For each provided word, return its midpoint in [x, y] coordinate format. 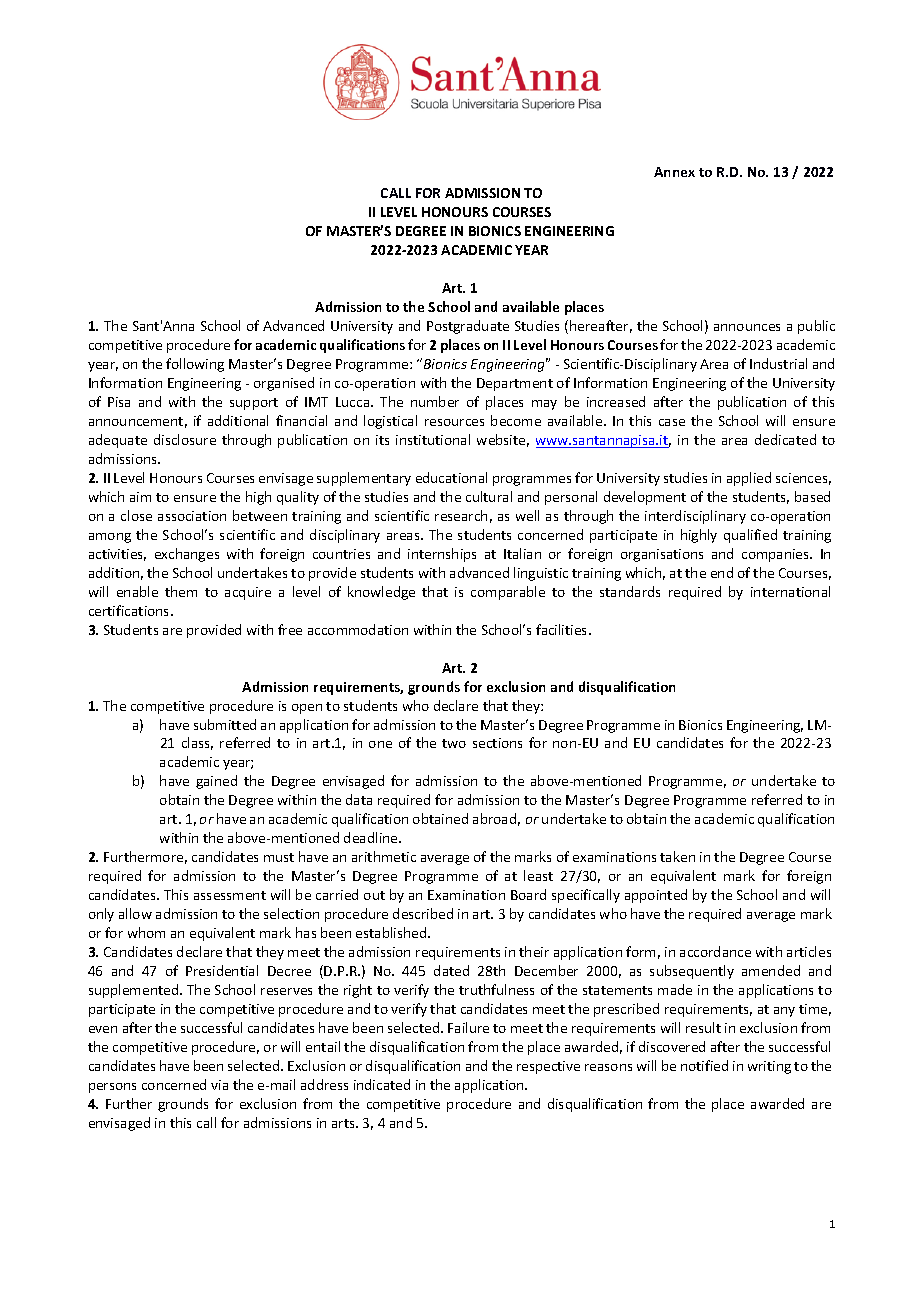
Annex [674, 172]
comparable [508, 593]
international [790, 591]
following [195, 365]
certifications [130, 610]
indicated [382, 1084]
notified [704, 1065]
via [219, 1085]
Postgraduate [468, 327]
